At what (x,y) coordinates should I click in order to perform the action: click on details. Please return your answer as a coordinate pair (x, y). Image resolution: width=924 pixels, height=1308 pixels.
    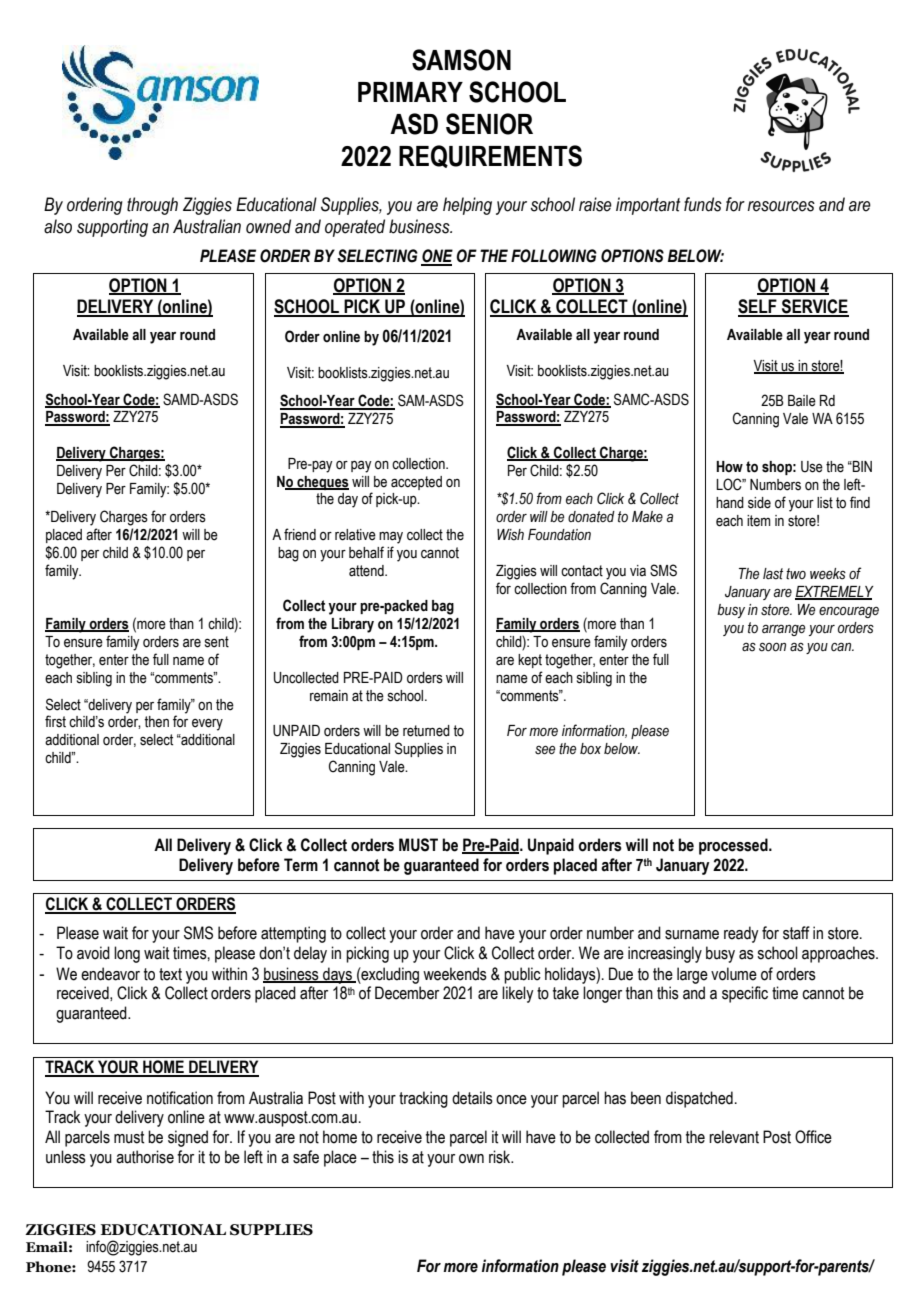
    Looking at the image, I should click on (472, 1098).
